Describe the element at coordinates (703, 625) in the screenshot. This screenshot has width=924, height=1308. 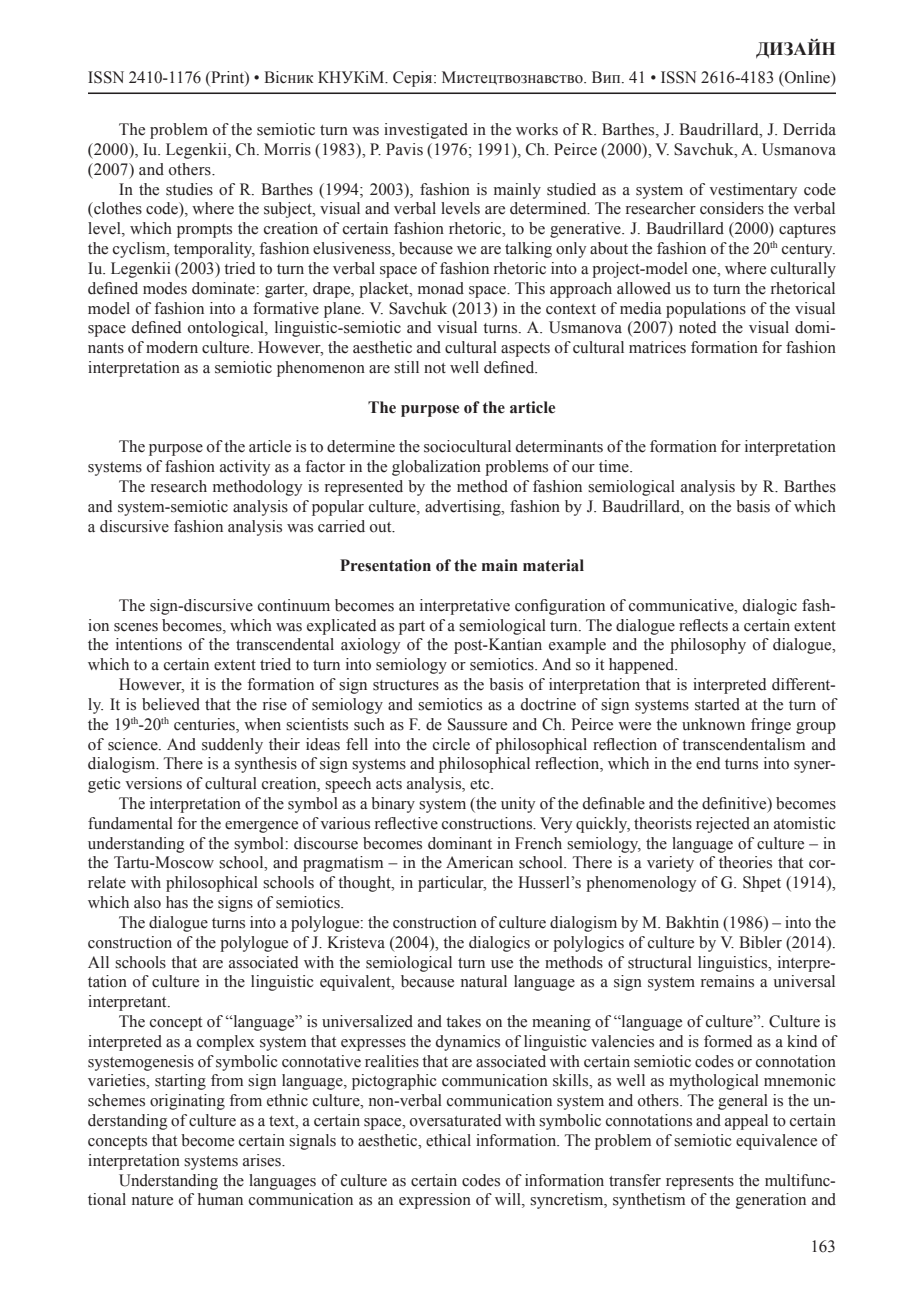
I see `reflects` at that location.
